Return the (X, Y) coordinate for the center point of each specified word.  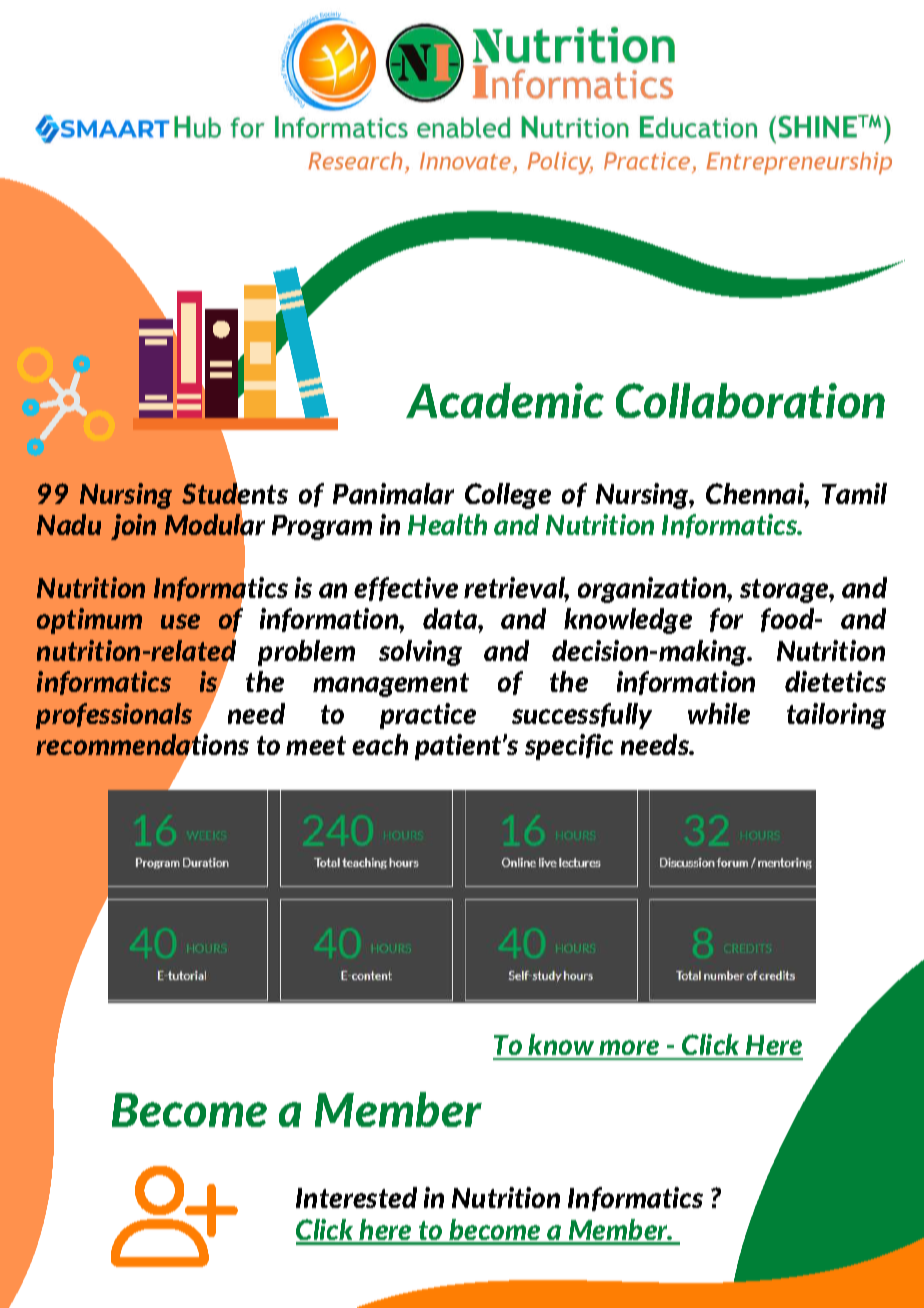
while (719, 713)
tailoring (836, 716)
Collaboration (750, 400)
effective (406, 589)
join (133, 527)
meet (316, 745)
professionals (114, 716)
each (380, 744)
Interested (356, 1197)
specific (569, 747)
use (180, 621)
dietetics (835, 681)
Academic (505, 400)
